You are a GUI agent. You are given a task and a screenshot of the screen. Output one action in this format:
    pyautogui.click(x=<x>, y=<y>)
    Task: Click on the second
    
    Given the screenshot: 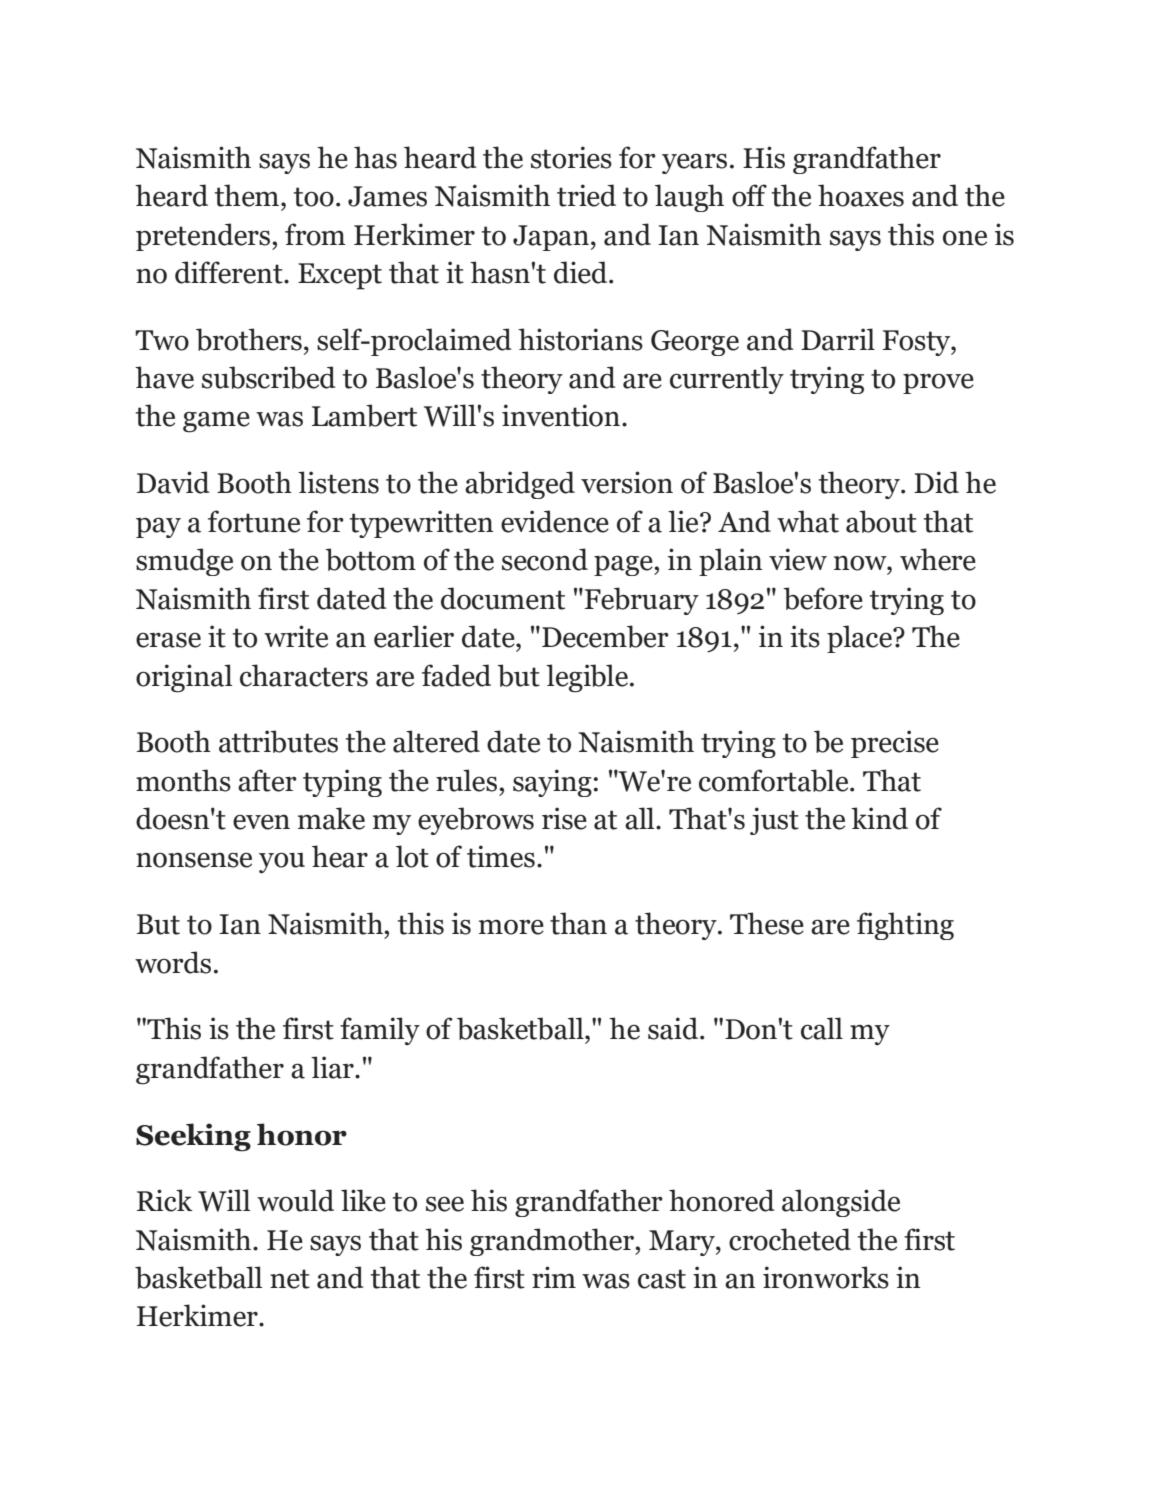 What is the action you would take?
    pyautogui.click(x=545, y=559)
